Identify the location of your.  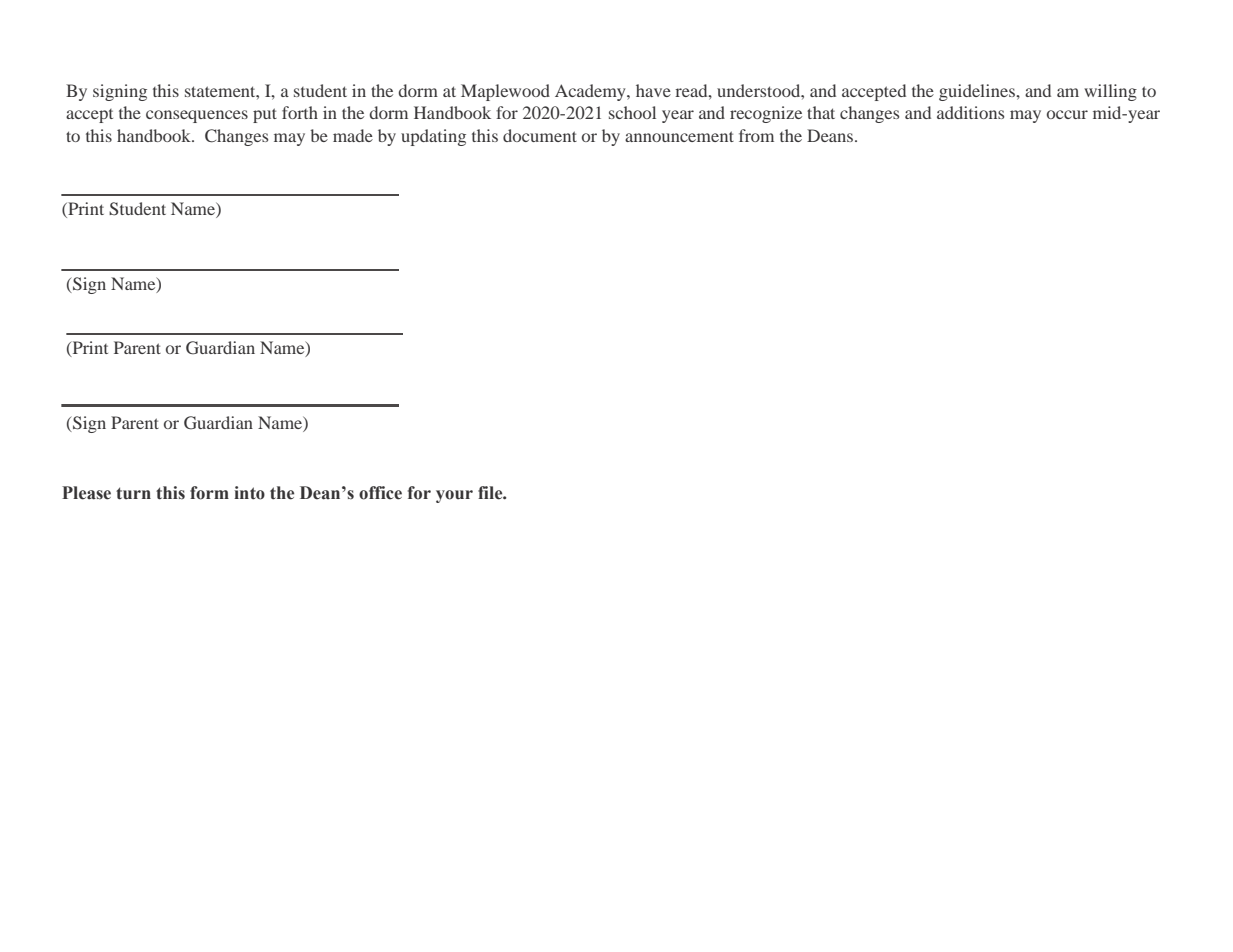
(454, 496).
